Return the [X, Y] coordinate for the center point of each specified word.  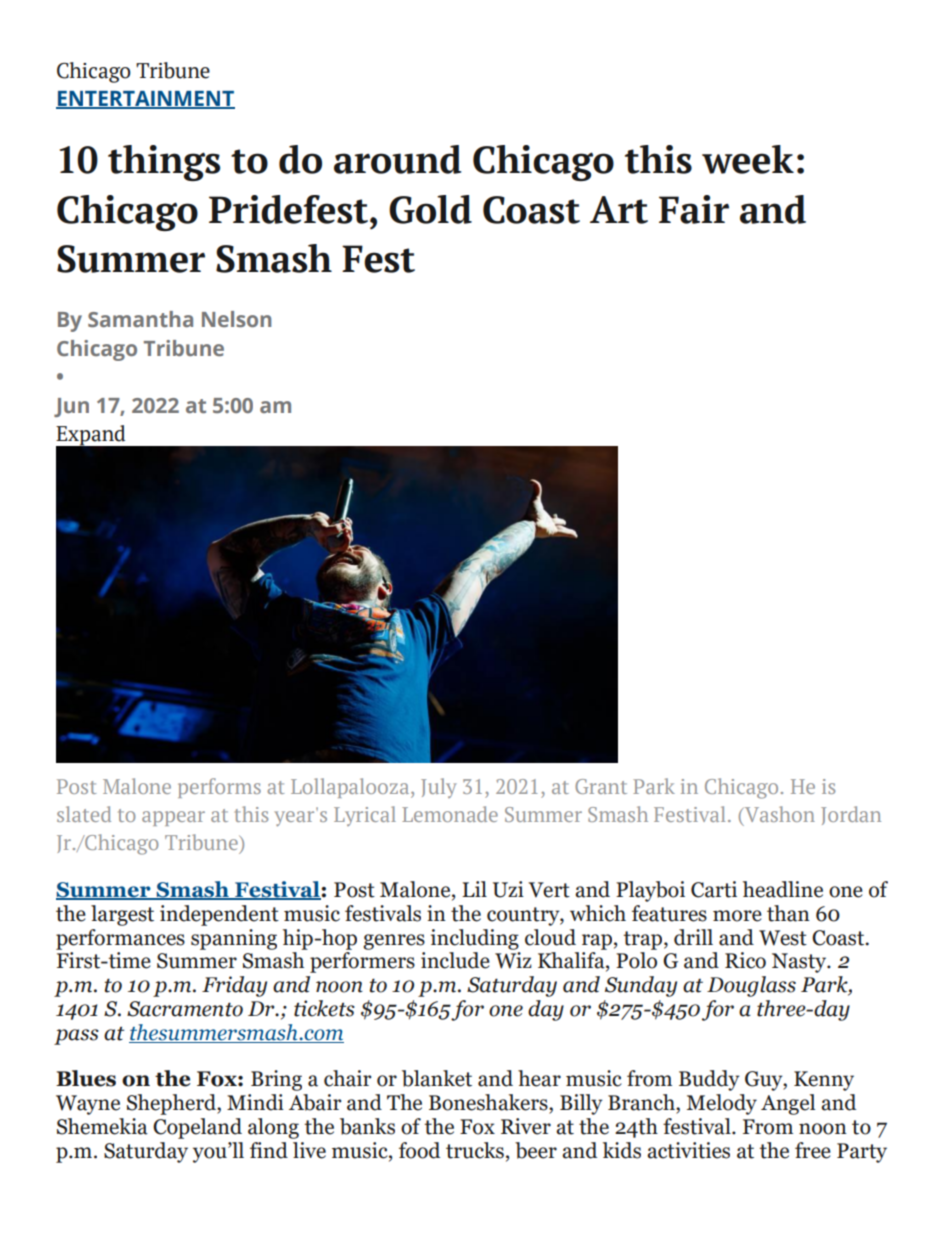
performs [219, 788]
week [748, 159]
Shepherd [172, 1104]
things [164, 163]
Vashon [778, 815]
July [439, 788]
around [397, 159]
